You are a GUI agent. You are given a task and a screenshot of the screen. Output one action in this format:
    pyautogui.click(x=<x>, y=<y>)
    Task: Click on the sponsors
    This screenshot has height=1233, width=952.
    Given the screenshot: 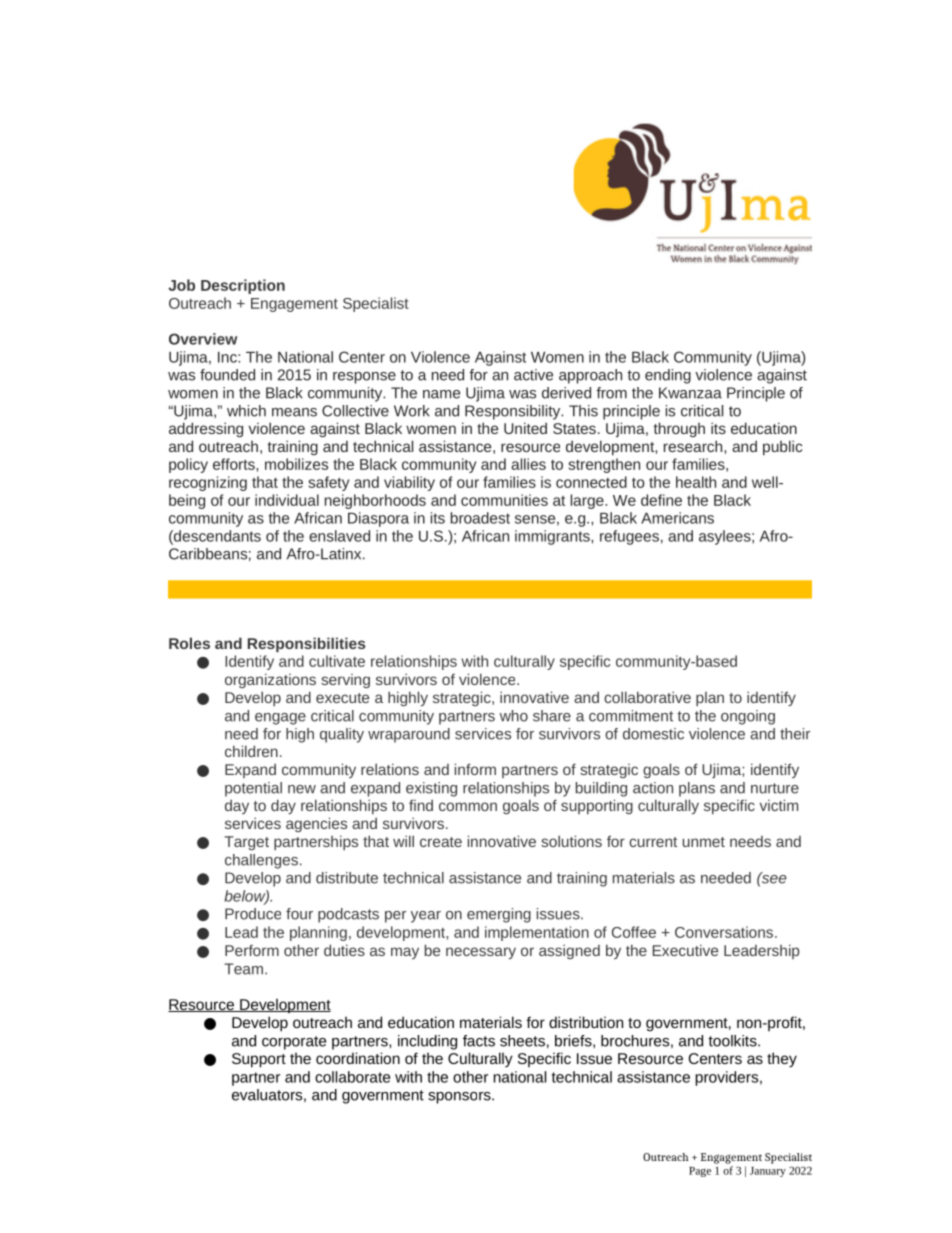 What is the action you would take?
    pyautogui.click(x=460, y=1098)
